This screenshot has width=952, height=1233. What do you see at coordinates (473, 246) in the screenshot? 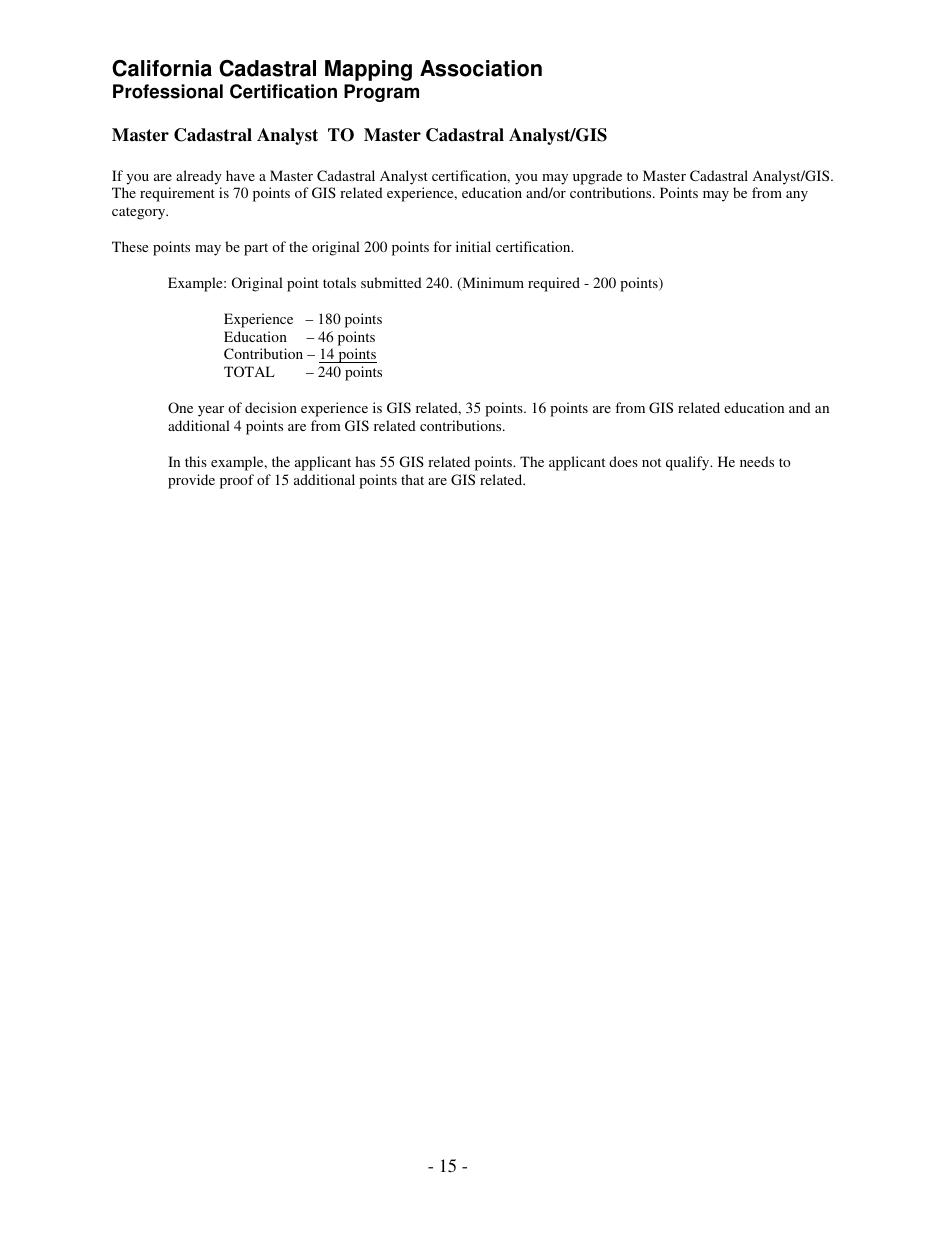
I see `initial` at bounding box center [473, 246].
